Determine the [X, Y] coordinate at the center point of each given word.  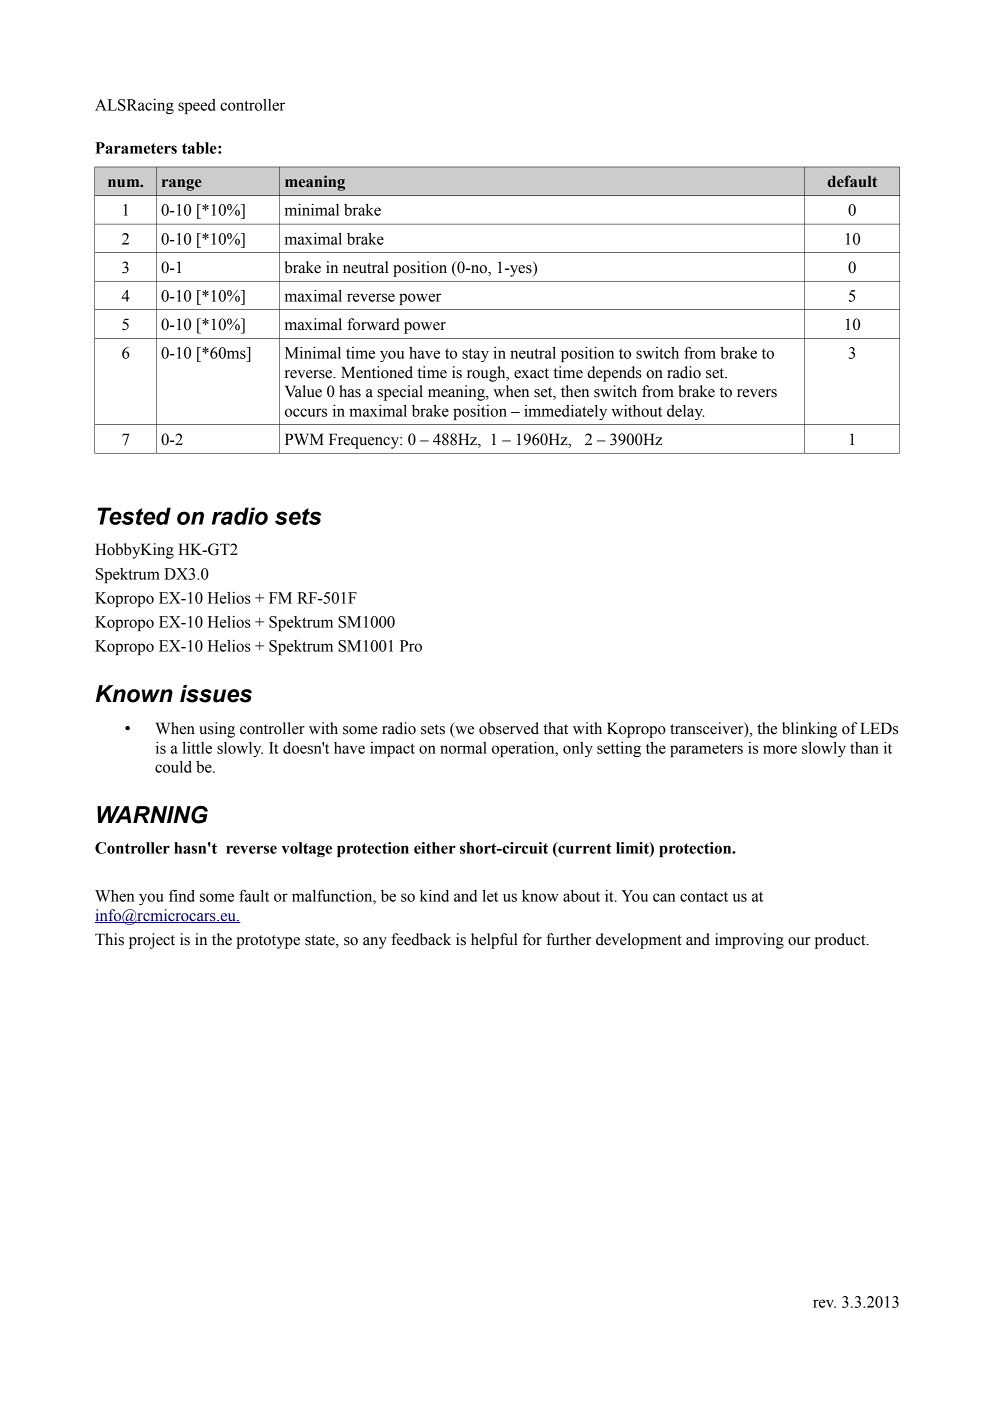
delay [685, 412]
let [490, 896]
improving [749, 941]
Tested [134, 516]
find [182, 895]
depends [614, 374]
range [182, 185]
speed [196, 106]
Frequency [365, 441]
